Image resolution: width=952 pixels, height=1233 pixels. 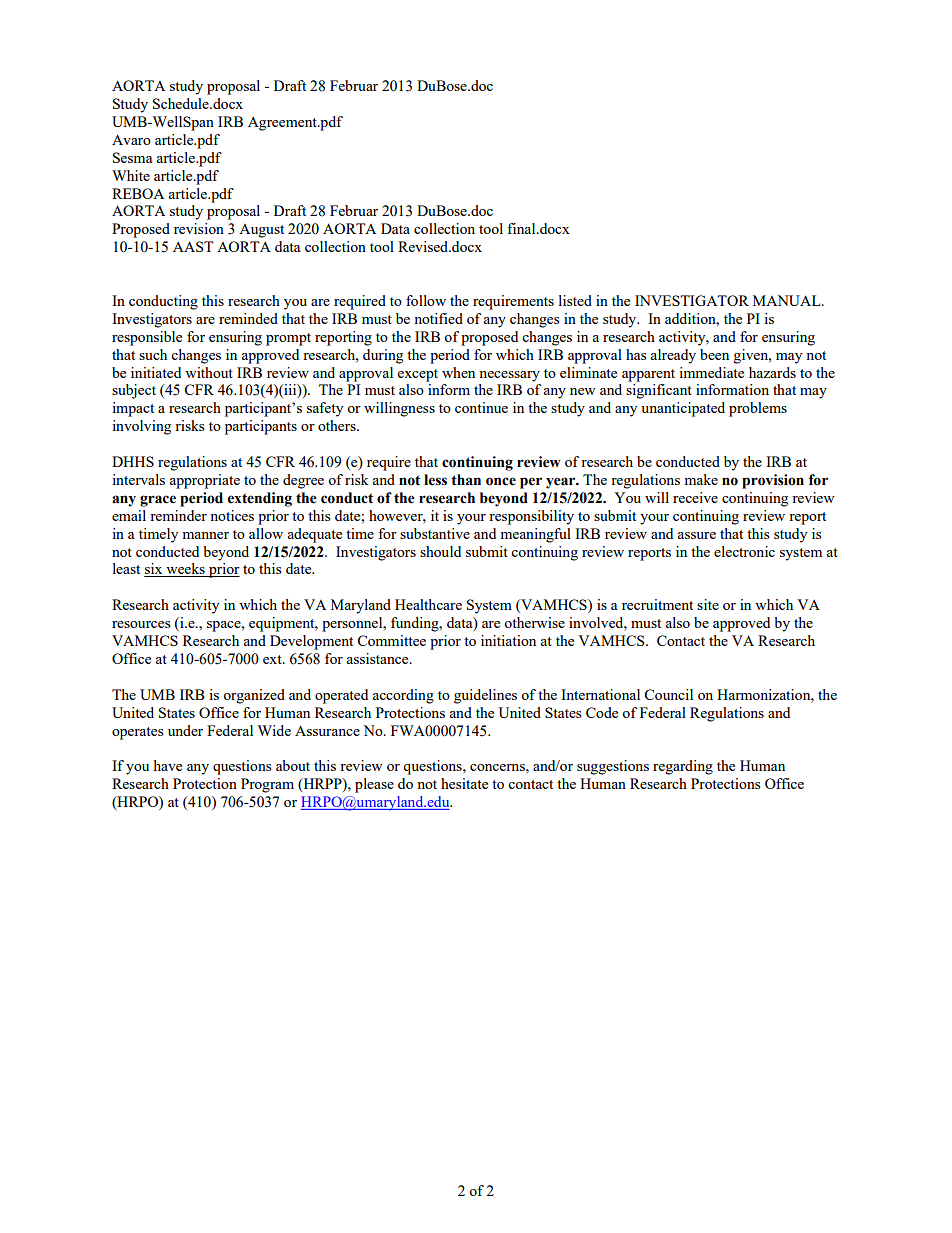 What do you see at coordinates (199, 228) in the document?
I see `revision` at bounding box center [199, 228].
